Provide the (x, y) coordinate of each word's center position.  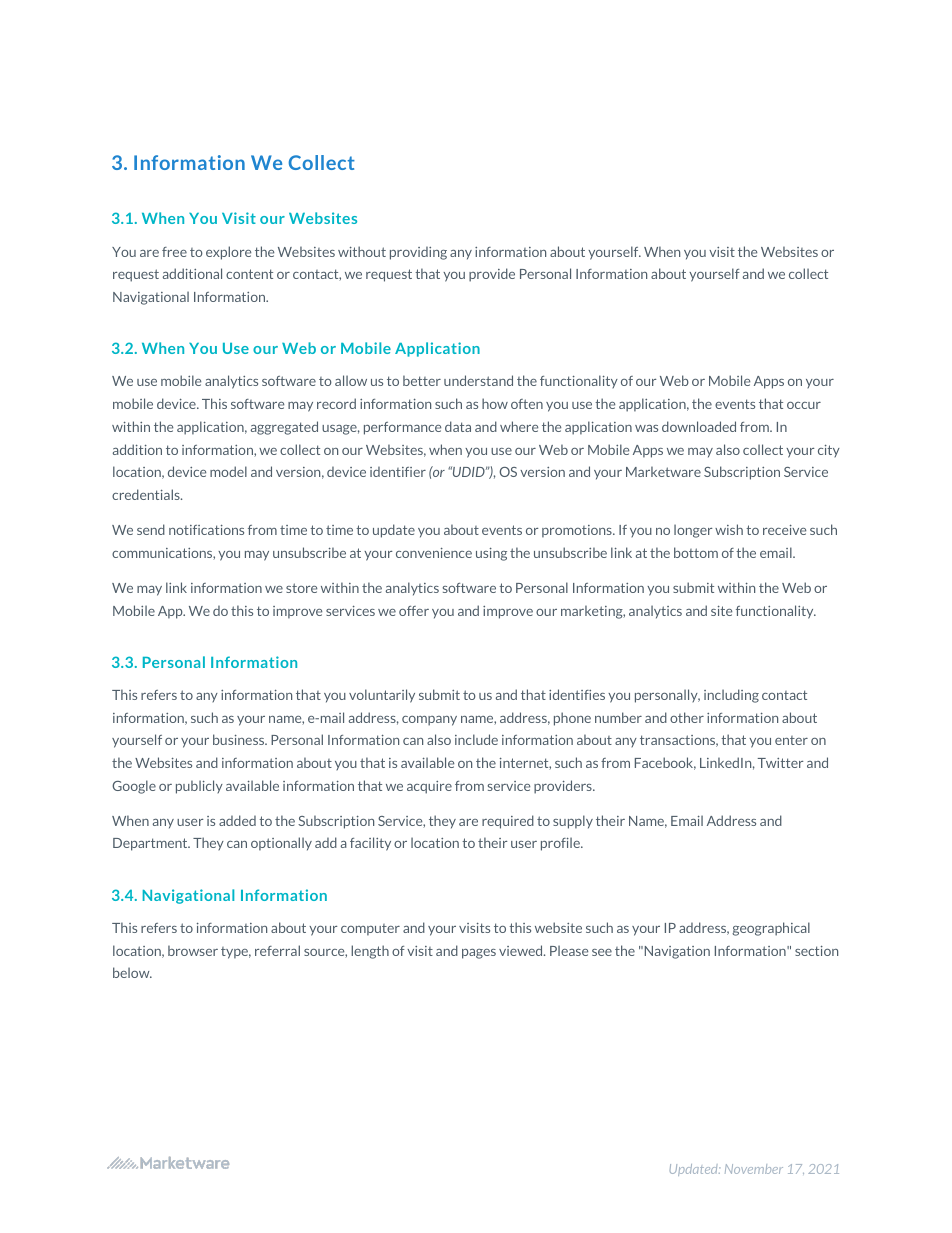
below (132, 972)
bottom (696, 552)
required (508, 822)
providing (418, 253)
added (237, 820)
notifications (206, 530)
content (249, 274)
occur (804, 405)
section (816, 951)
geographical (771, 929)
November (754, 1169)
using (491, 554)
